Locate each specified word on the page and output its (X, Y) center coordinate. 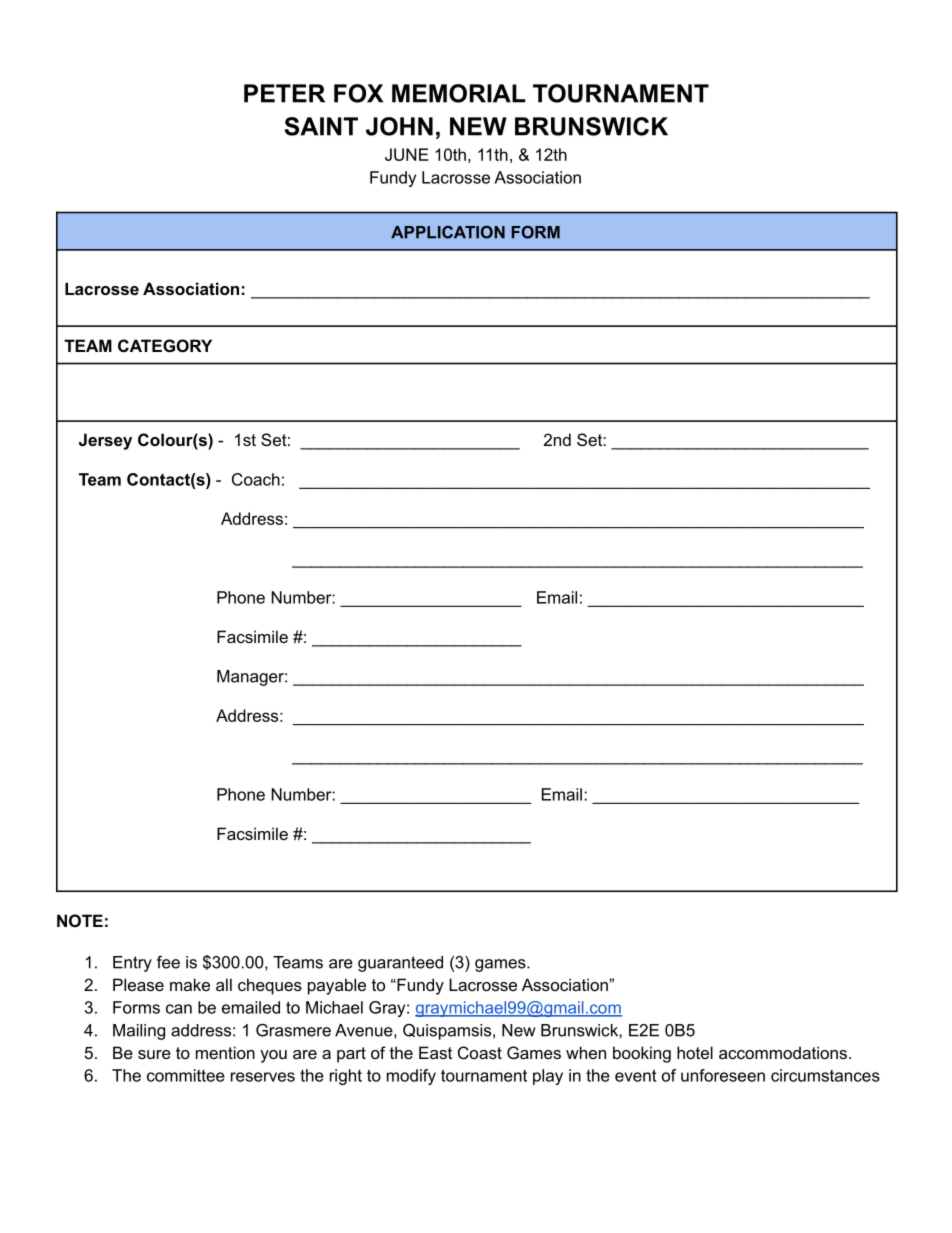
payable (337, 986)
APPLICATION (448, 232)
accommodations (783, 1052)
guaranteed (400, 964)
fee (168, 962)
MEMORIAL (459, 93)
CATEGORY (165, 345)
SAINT (321, 126)
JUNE (406, 154)
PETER (284, 93)
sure (154, 1054)
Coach (256, 479)
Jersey (105, 441)
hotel (695, 1052)
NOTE (80, 920)
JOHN (399, 126)
